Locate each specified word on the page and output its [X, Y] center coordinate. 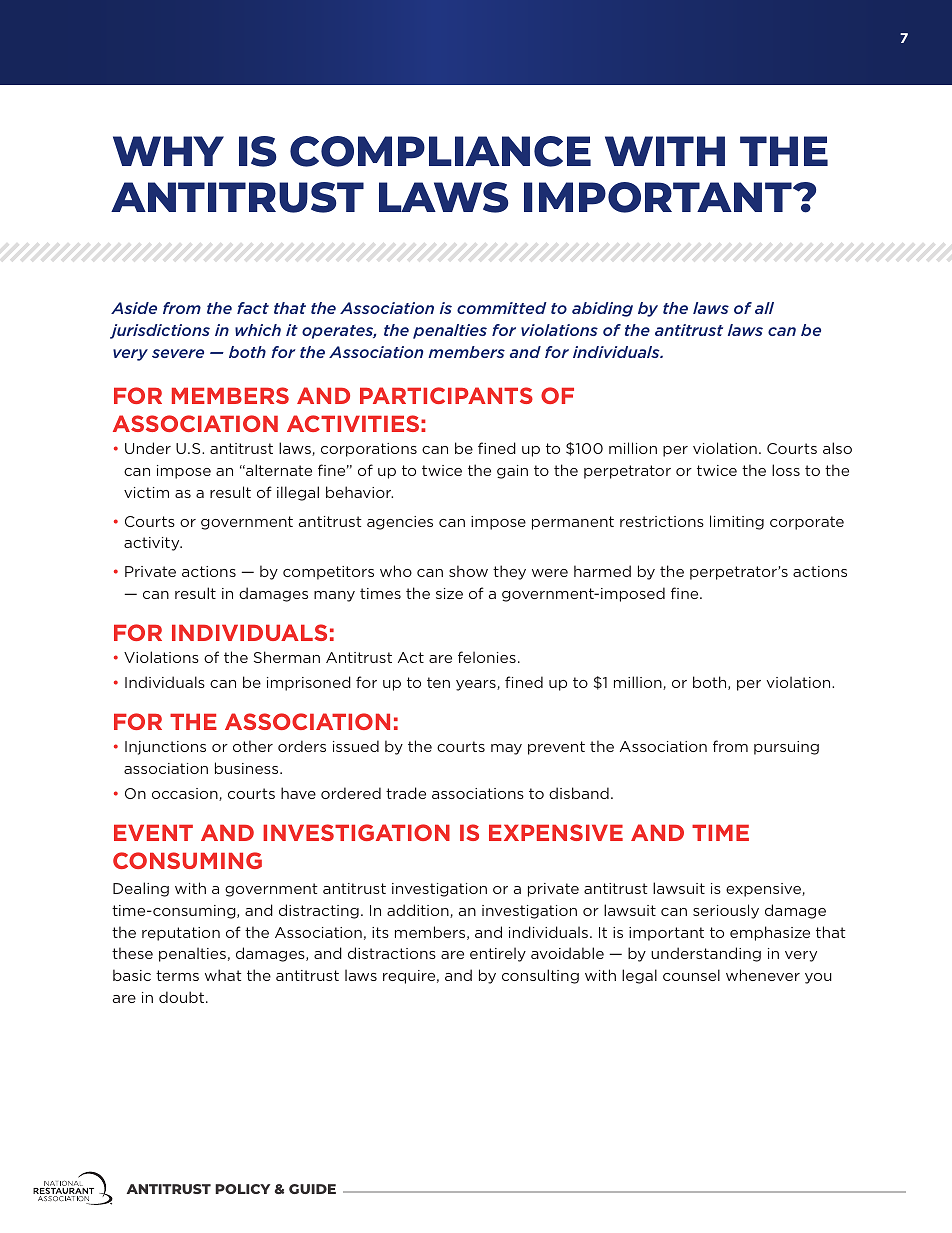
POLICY [242, 1189]
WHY [168, 151]
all [764, 308]
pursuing [786, 748]
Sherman [287, 657]
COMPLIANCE [440, 151]
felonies [487, 657]
